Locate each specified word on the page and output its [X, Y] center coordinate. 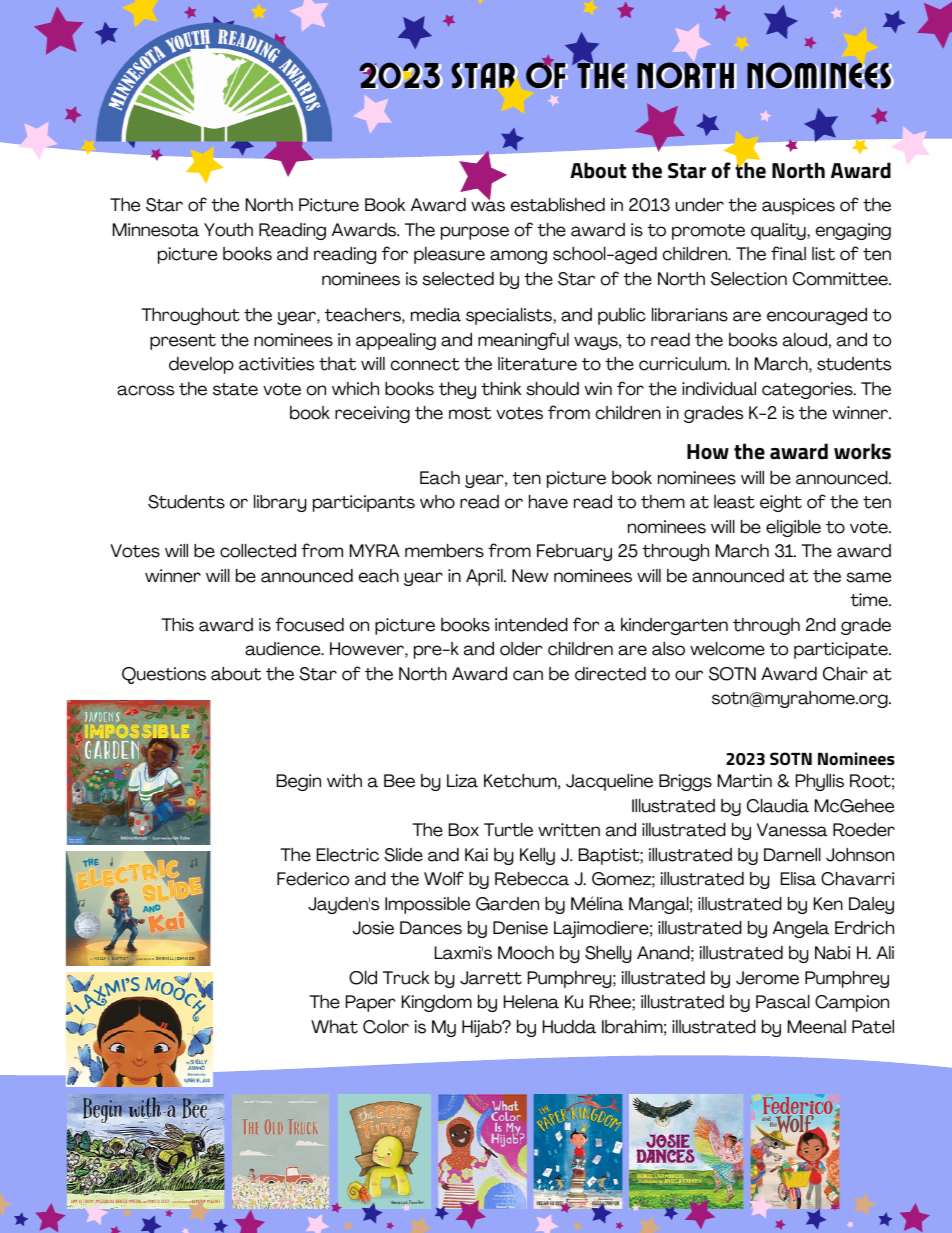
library [280, 503]
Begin [299, 782]
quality [779, 231]
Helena [531, 1002]
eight [781, 503]
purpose [475, 233]
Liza [462, 781]
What [334, 1027]
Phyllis [820, 782]
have [548, 502]
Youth [228, 230]
